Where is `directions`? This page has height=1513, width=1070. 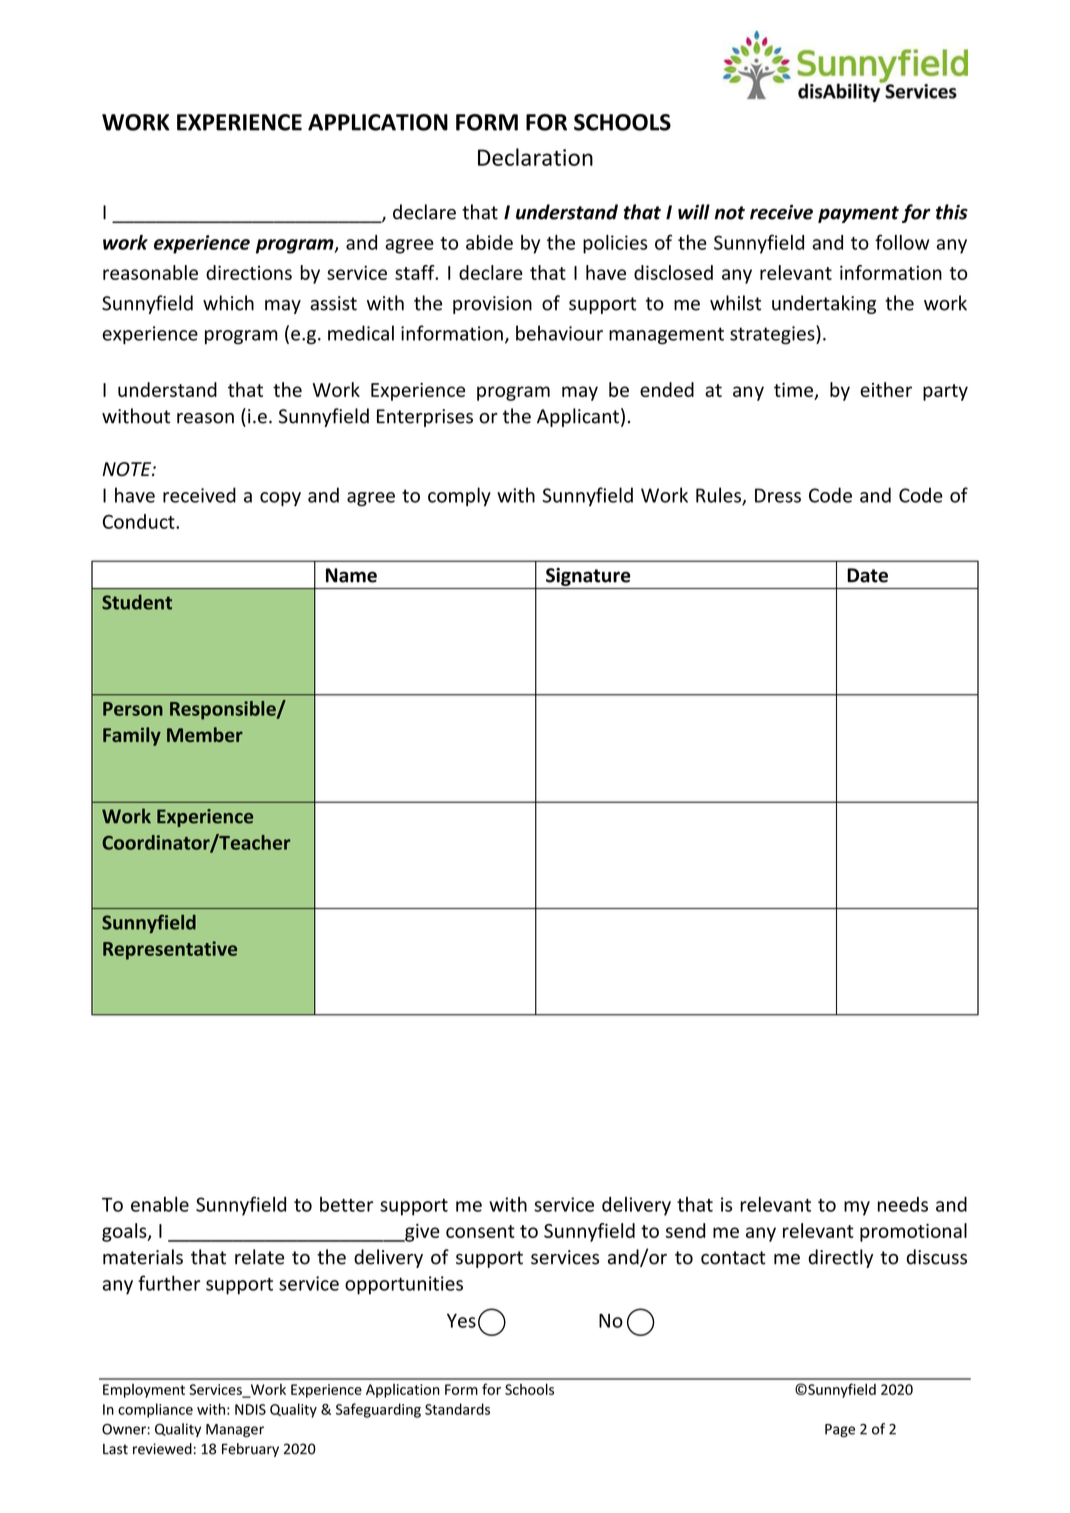 directions is located at coordinates (249, 272).
